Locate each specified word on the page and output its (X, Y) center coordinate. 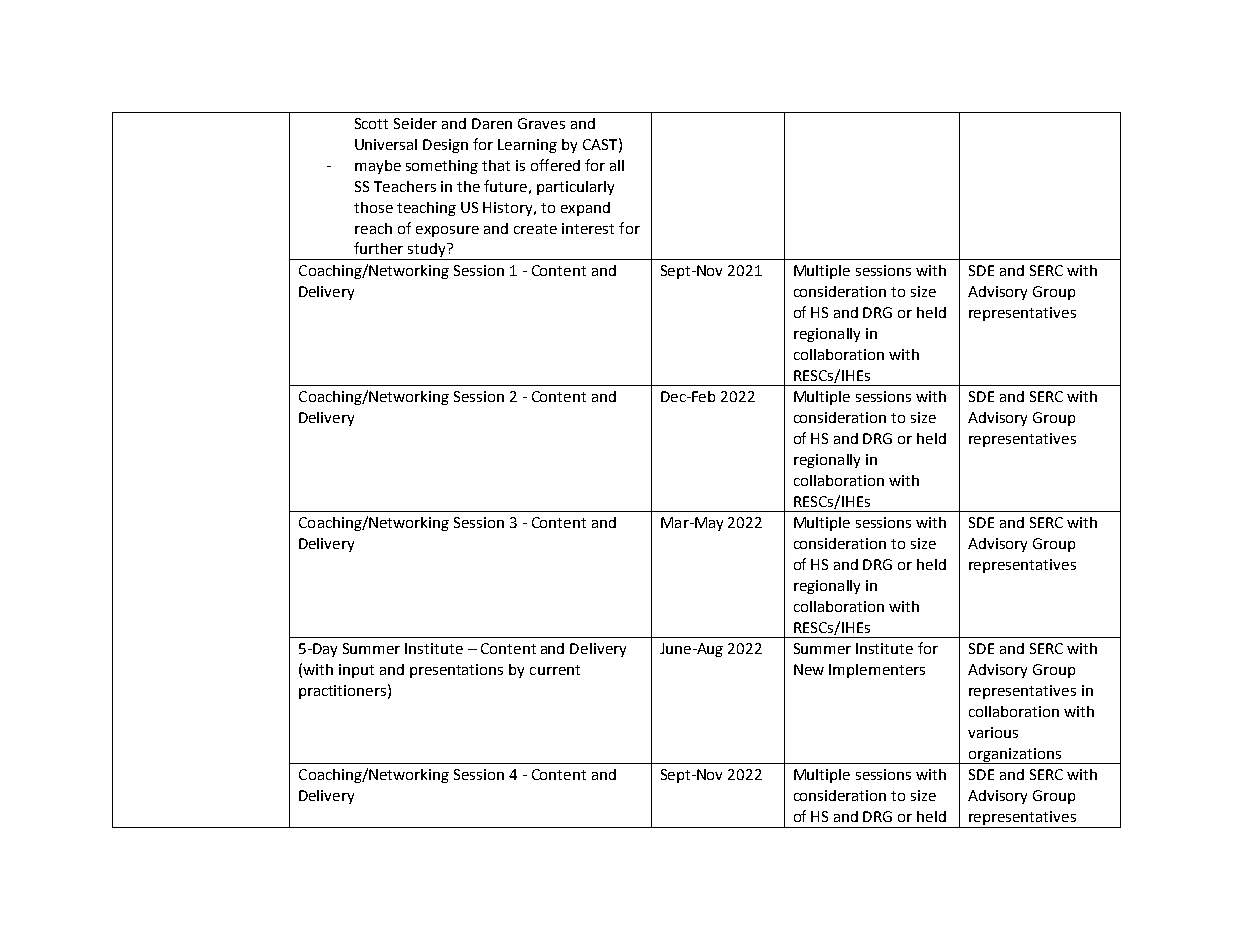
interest (588, 228)
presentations (456, 671)
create (535, 229)
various (993, 732)
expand (585, 209)
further (378, 248)
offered (555, 165)
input (356, 671)
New (809, 669)
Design (445, 146)
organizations (1015, 756)
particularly (575, 188)
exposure (447, 231)
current (555, 670)
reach (373, 228)
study (427, 251)
